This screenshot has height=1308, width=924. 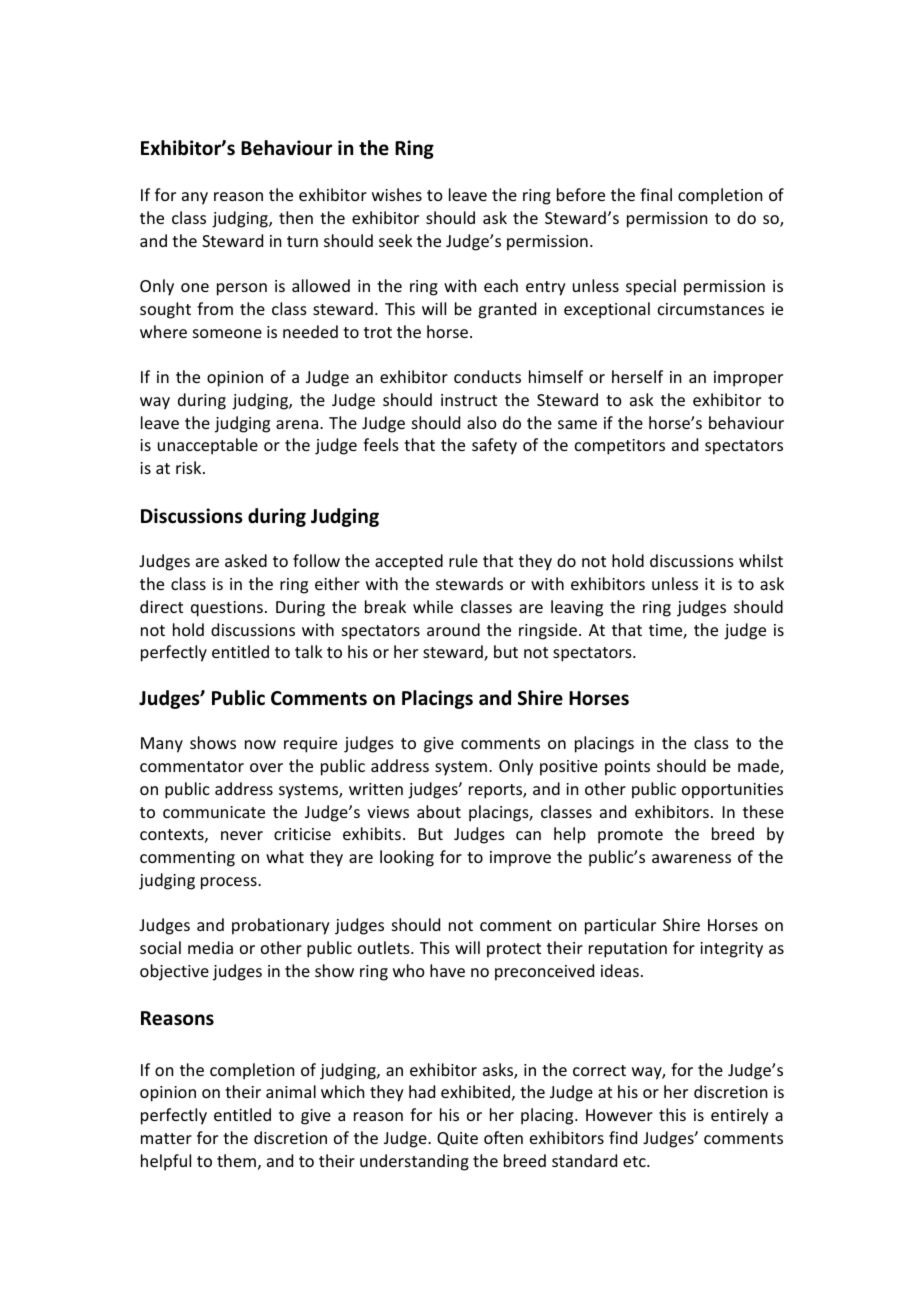 What do you see at coordinates (266, 767) in the screenshot?
I see `over` at bounding box center [266, 767].
